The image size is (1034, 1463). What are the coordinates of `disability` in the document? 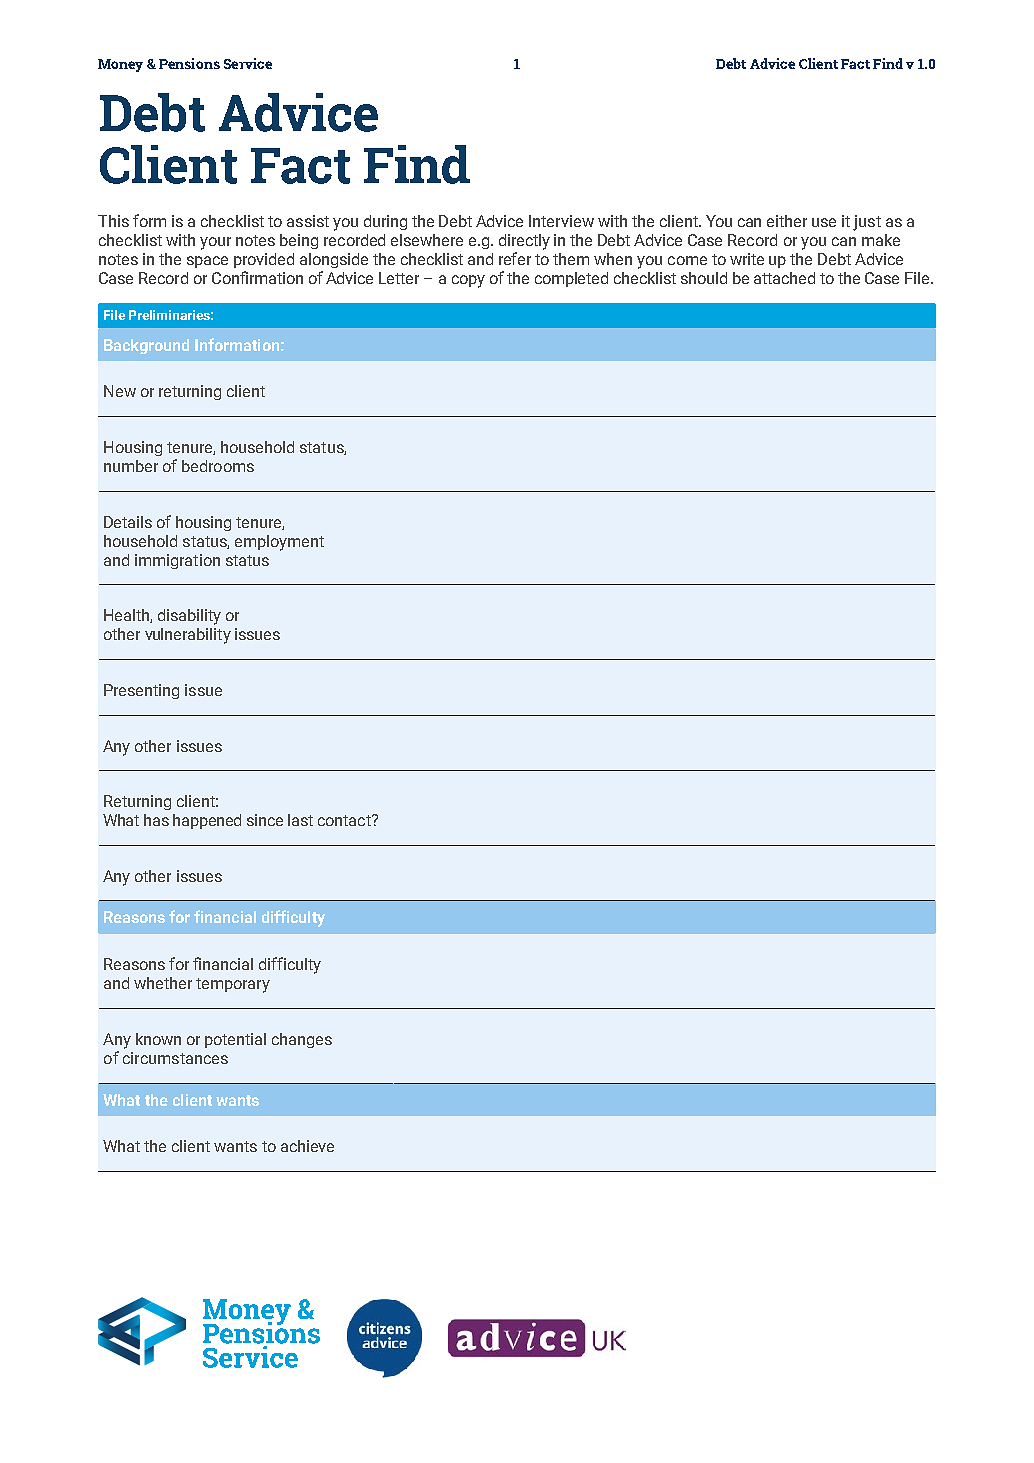 It's located at (189, 617).
